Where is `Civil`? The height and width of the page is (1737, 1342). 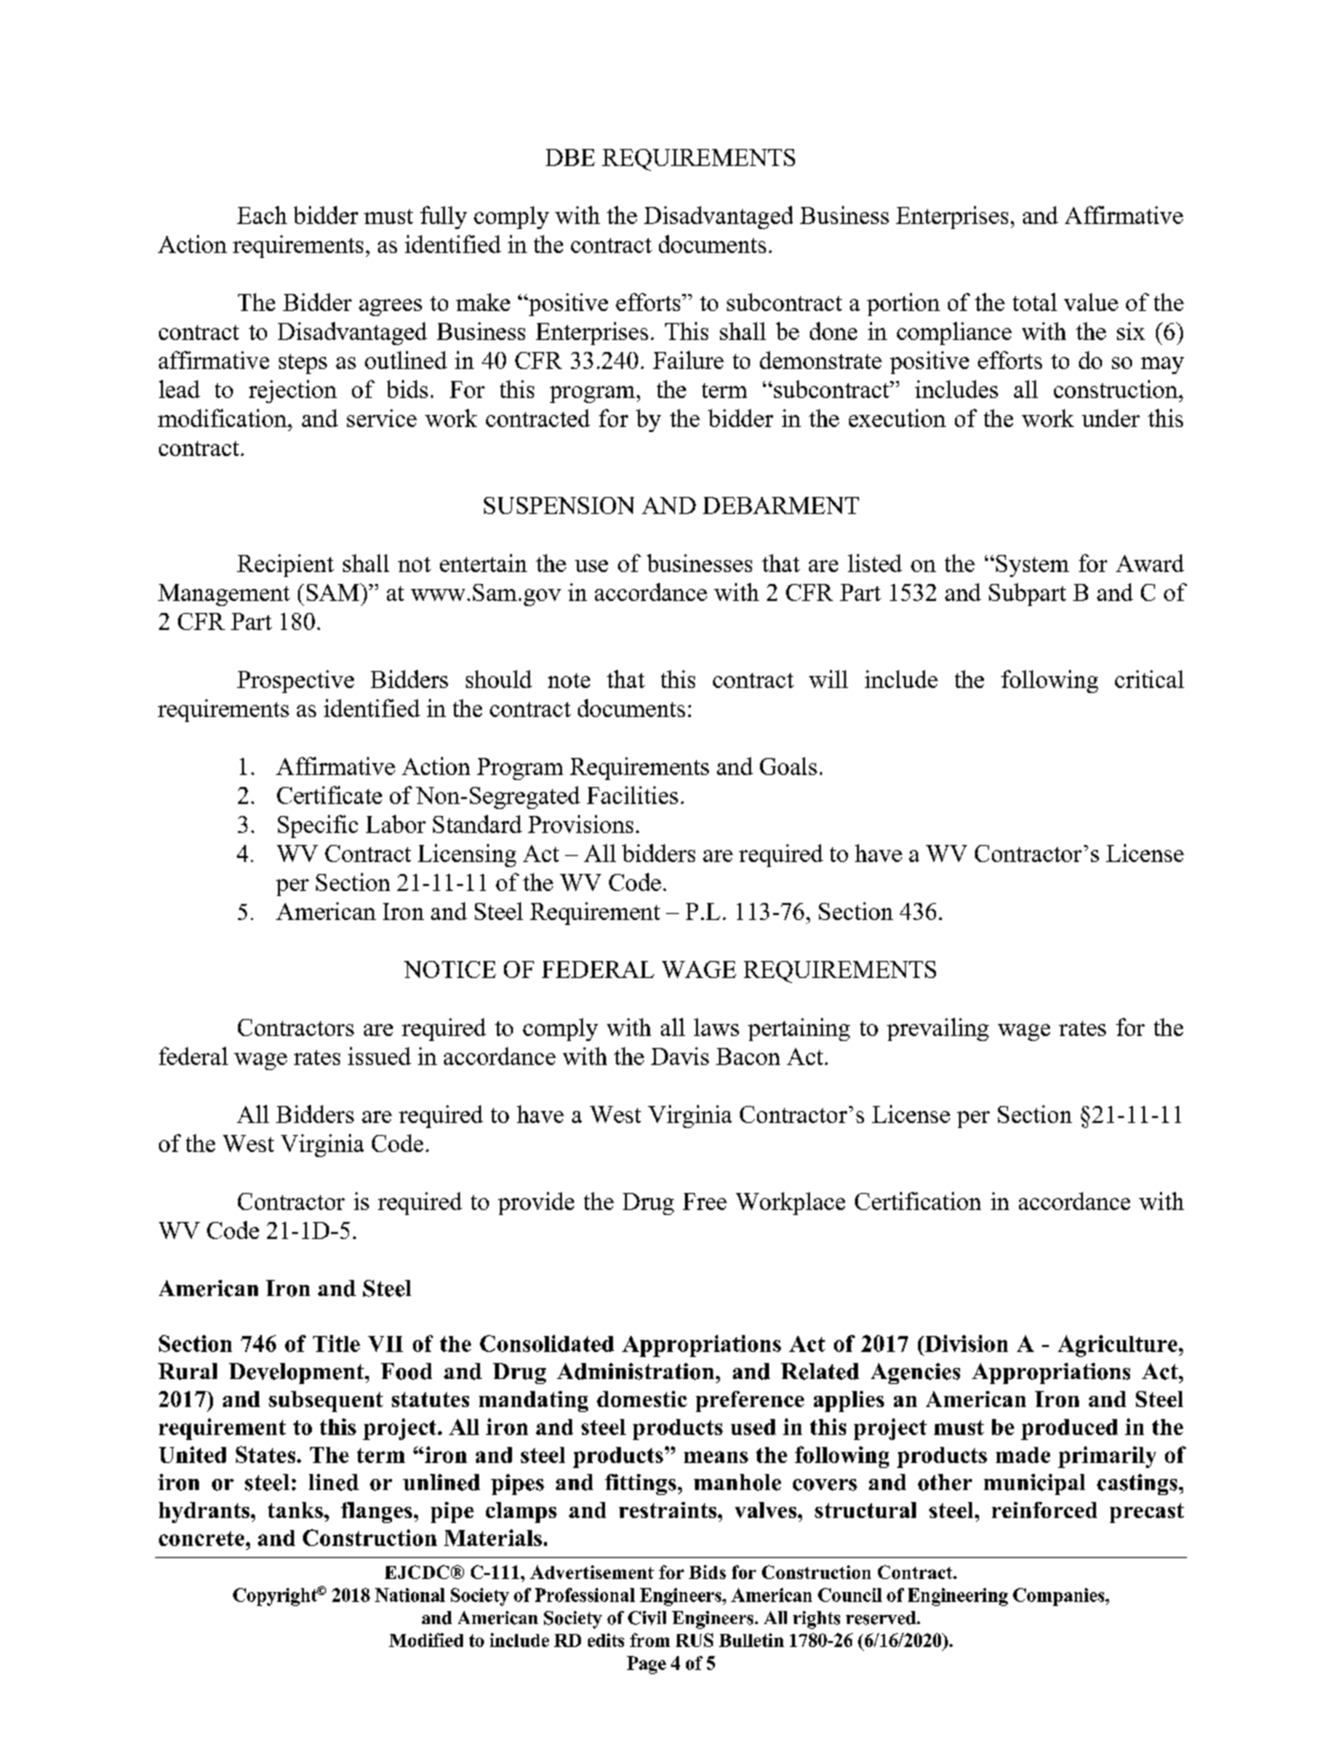 Civil is located at coordinates (647, 1618).
